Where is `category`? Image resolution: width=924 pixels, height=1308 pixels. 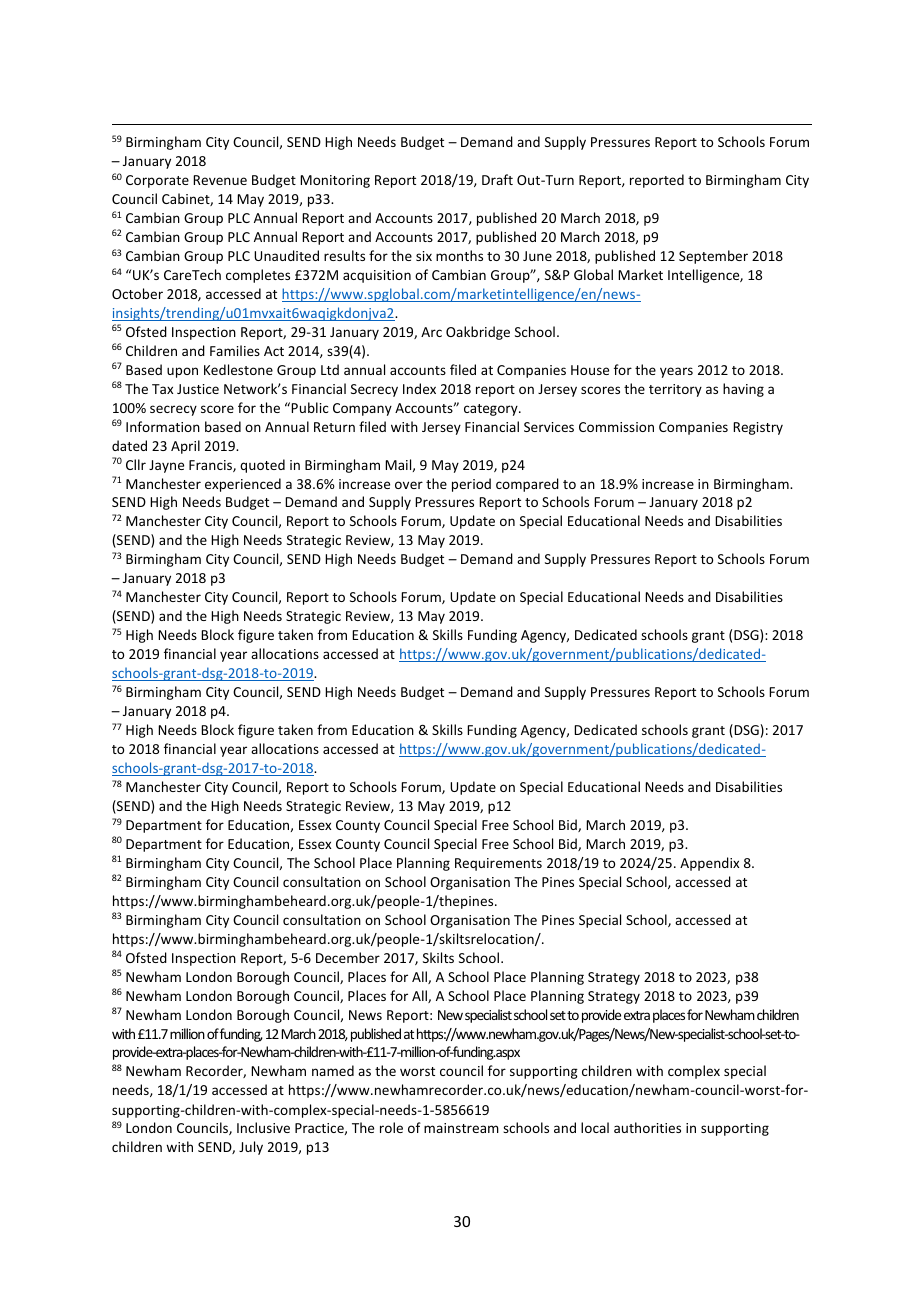
category is located at coordinates (492, 410).
